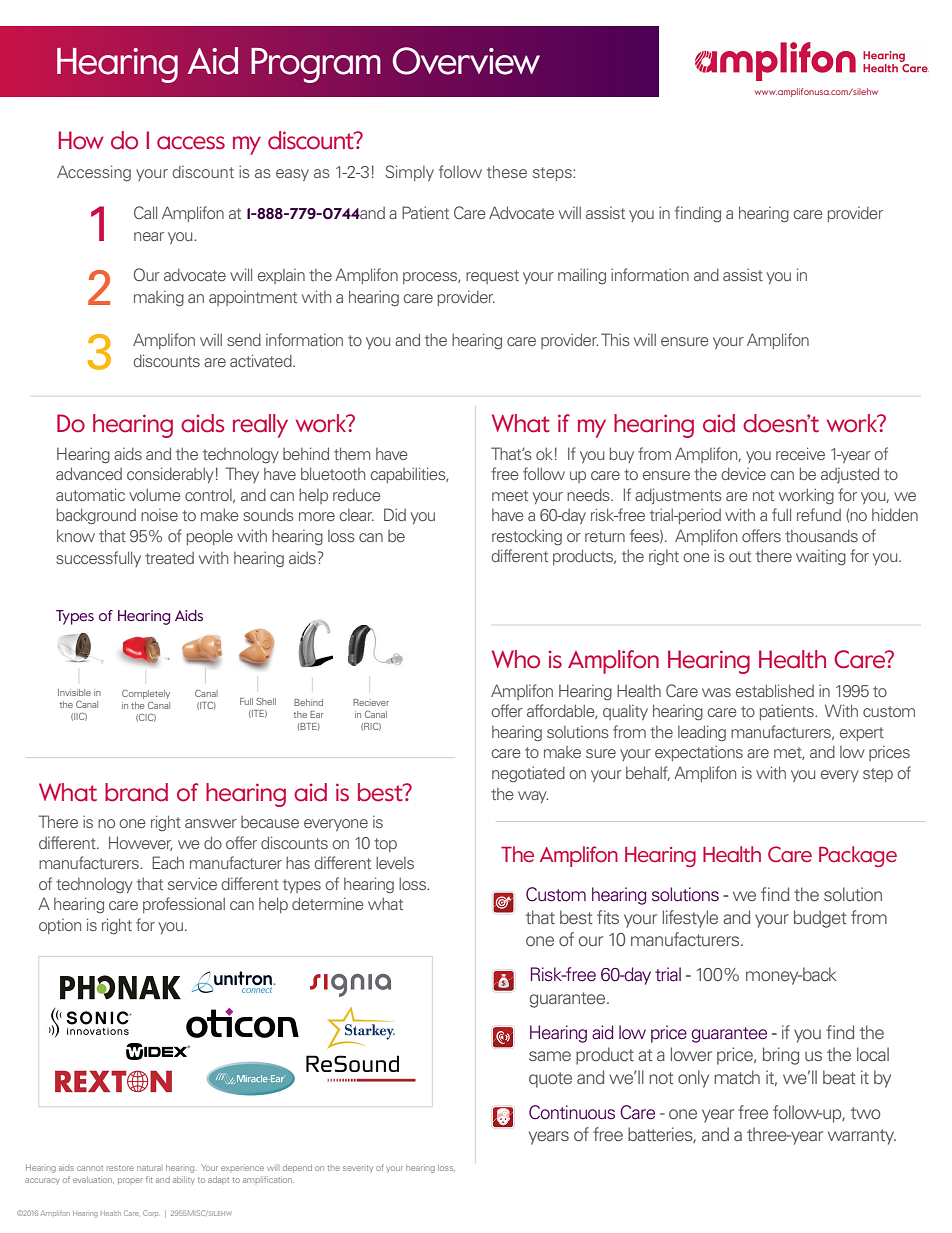  Describe the element at coordinates (358, 1168) in the screenshot. I see `severity` at that location.
